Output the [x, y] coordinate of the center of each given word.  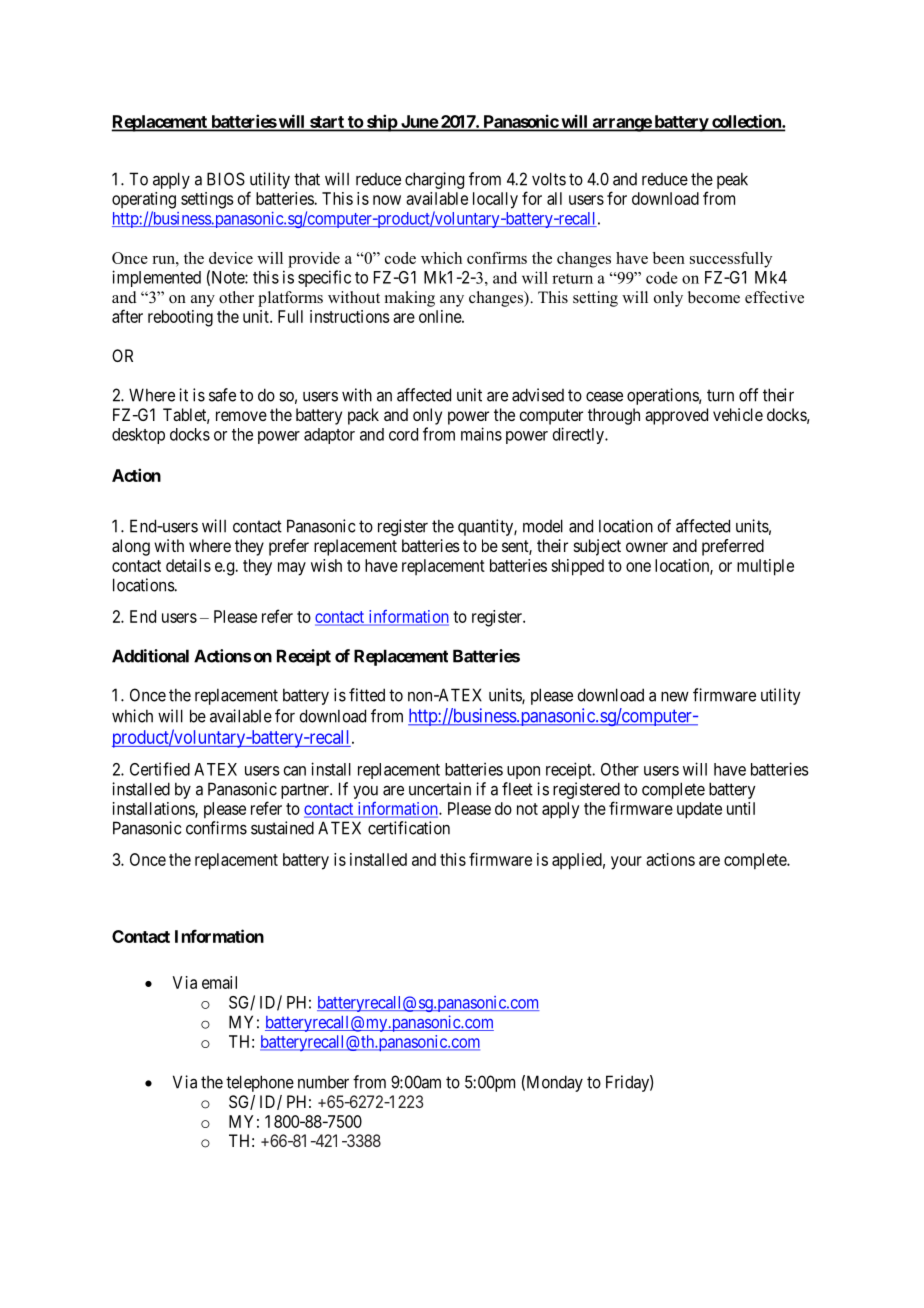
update [699, 810]
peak [732, 180]
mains [481, 434]
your [626, 863]
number [323, 1082]
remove [241, 416]
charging [434, 180]
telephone [260, 1083]
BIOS [226, 179]
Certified [160, 769]
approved [676, 416]
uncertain [440, 789]
